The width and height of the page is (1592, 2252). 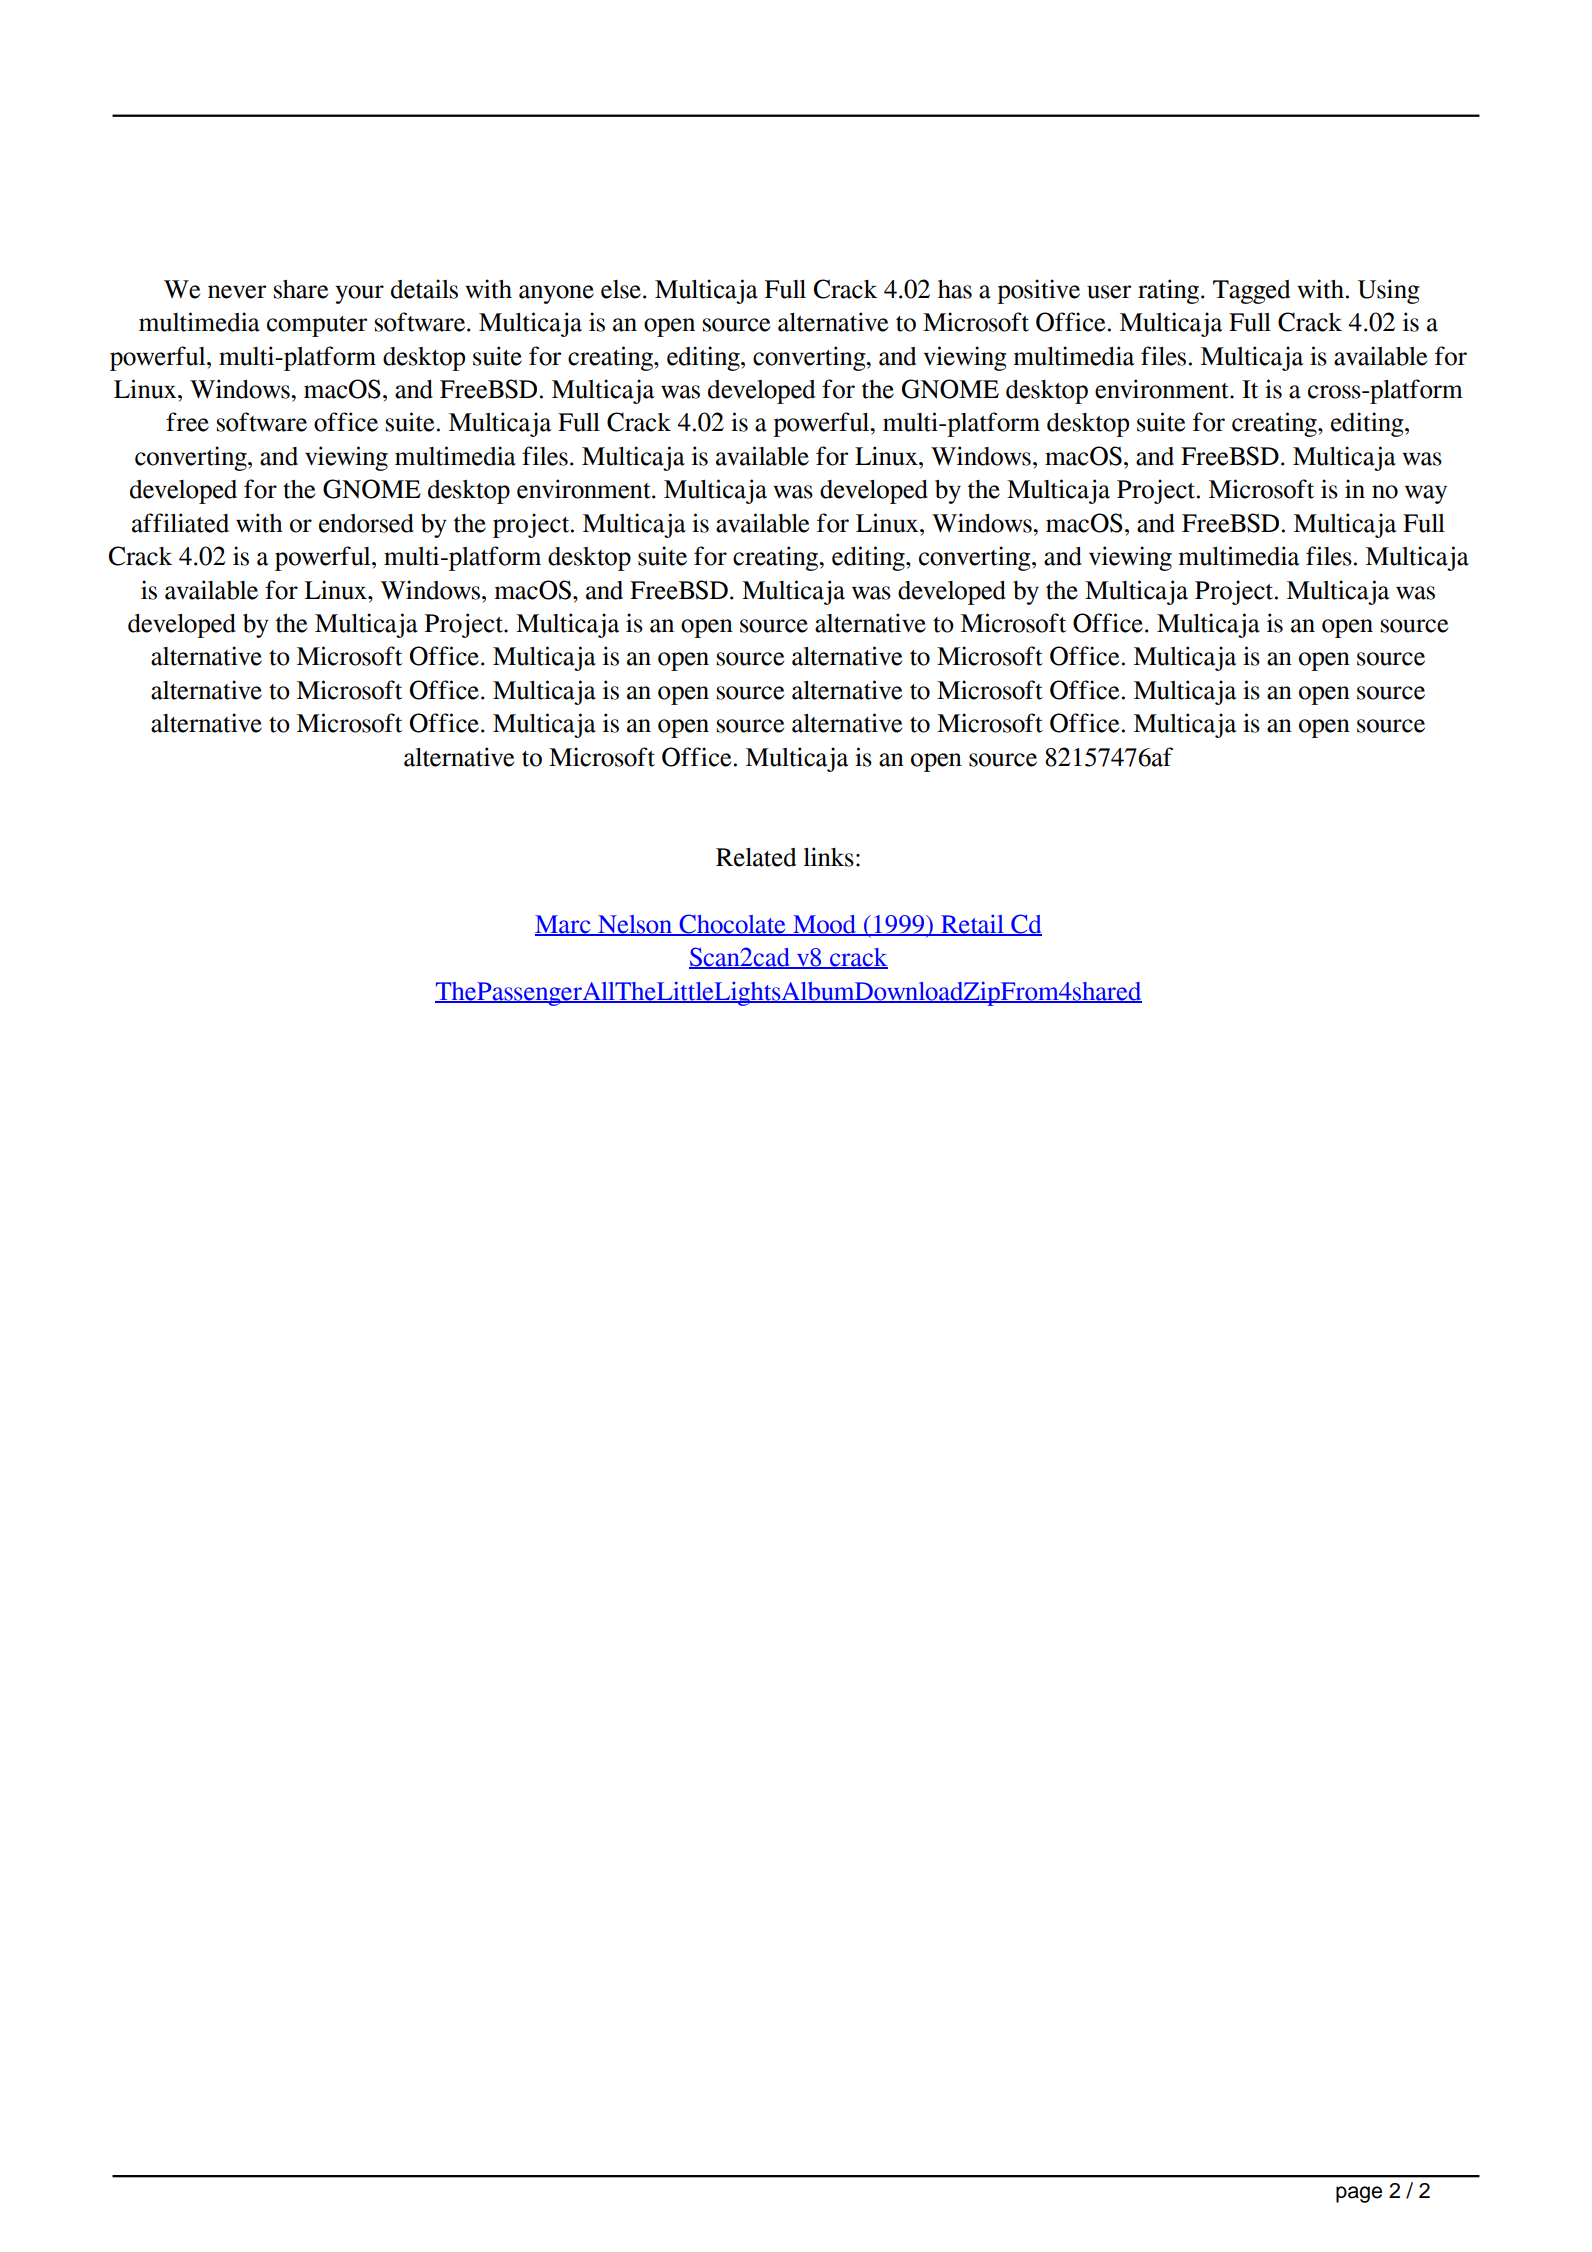 What do you see at coordinates (756, 857) in the page?
I see `Related` at bounding box center [756, 857].
